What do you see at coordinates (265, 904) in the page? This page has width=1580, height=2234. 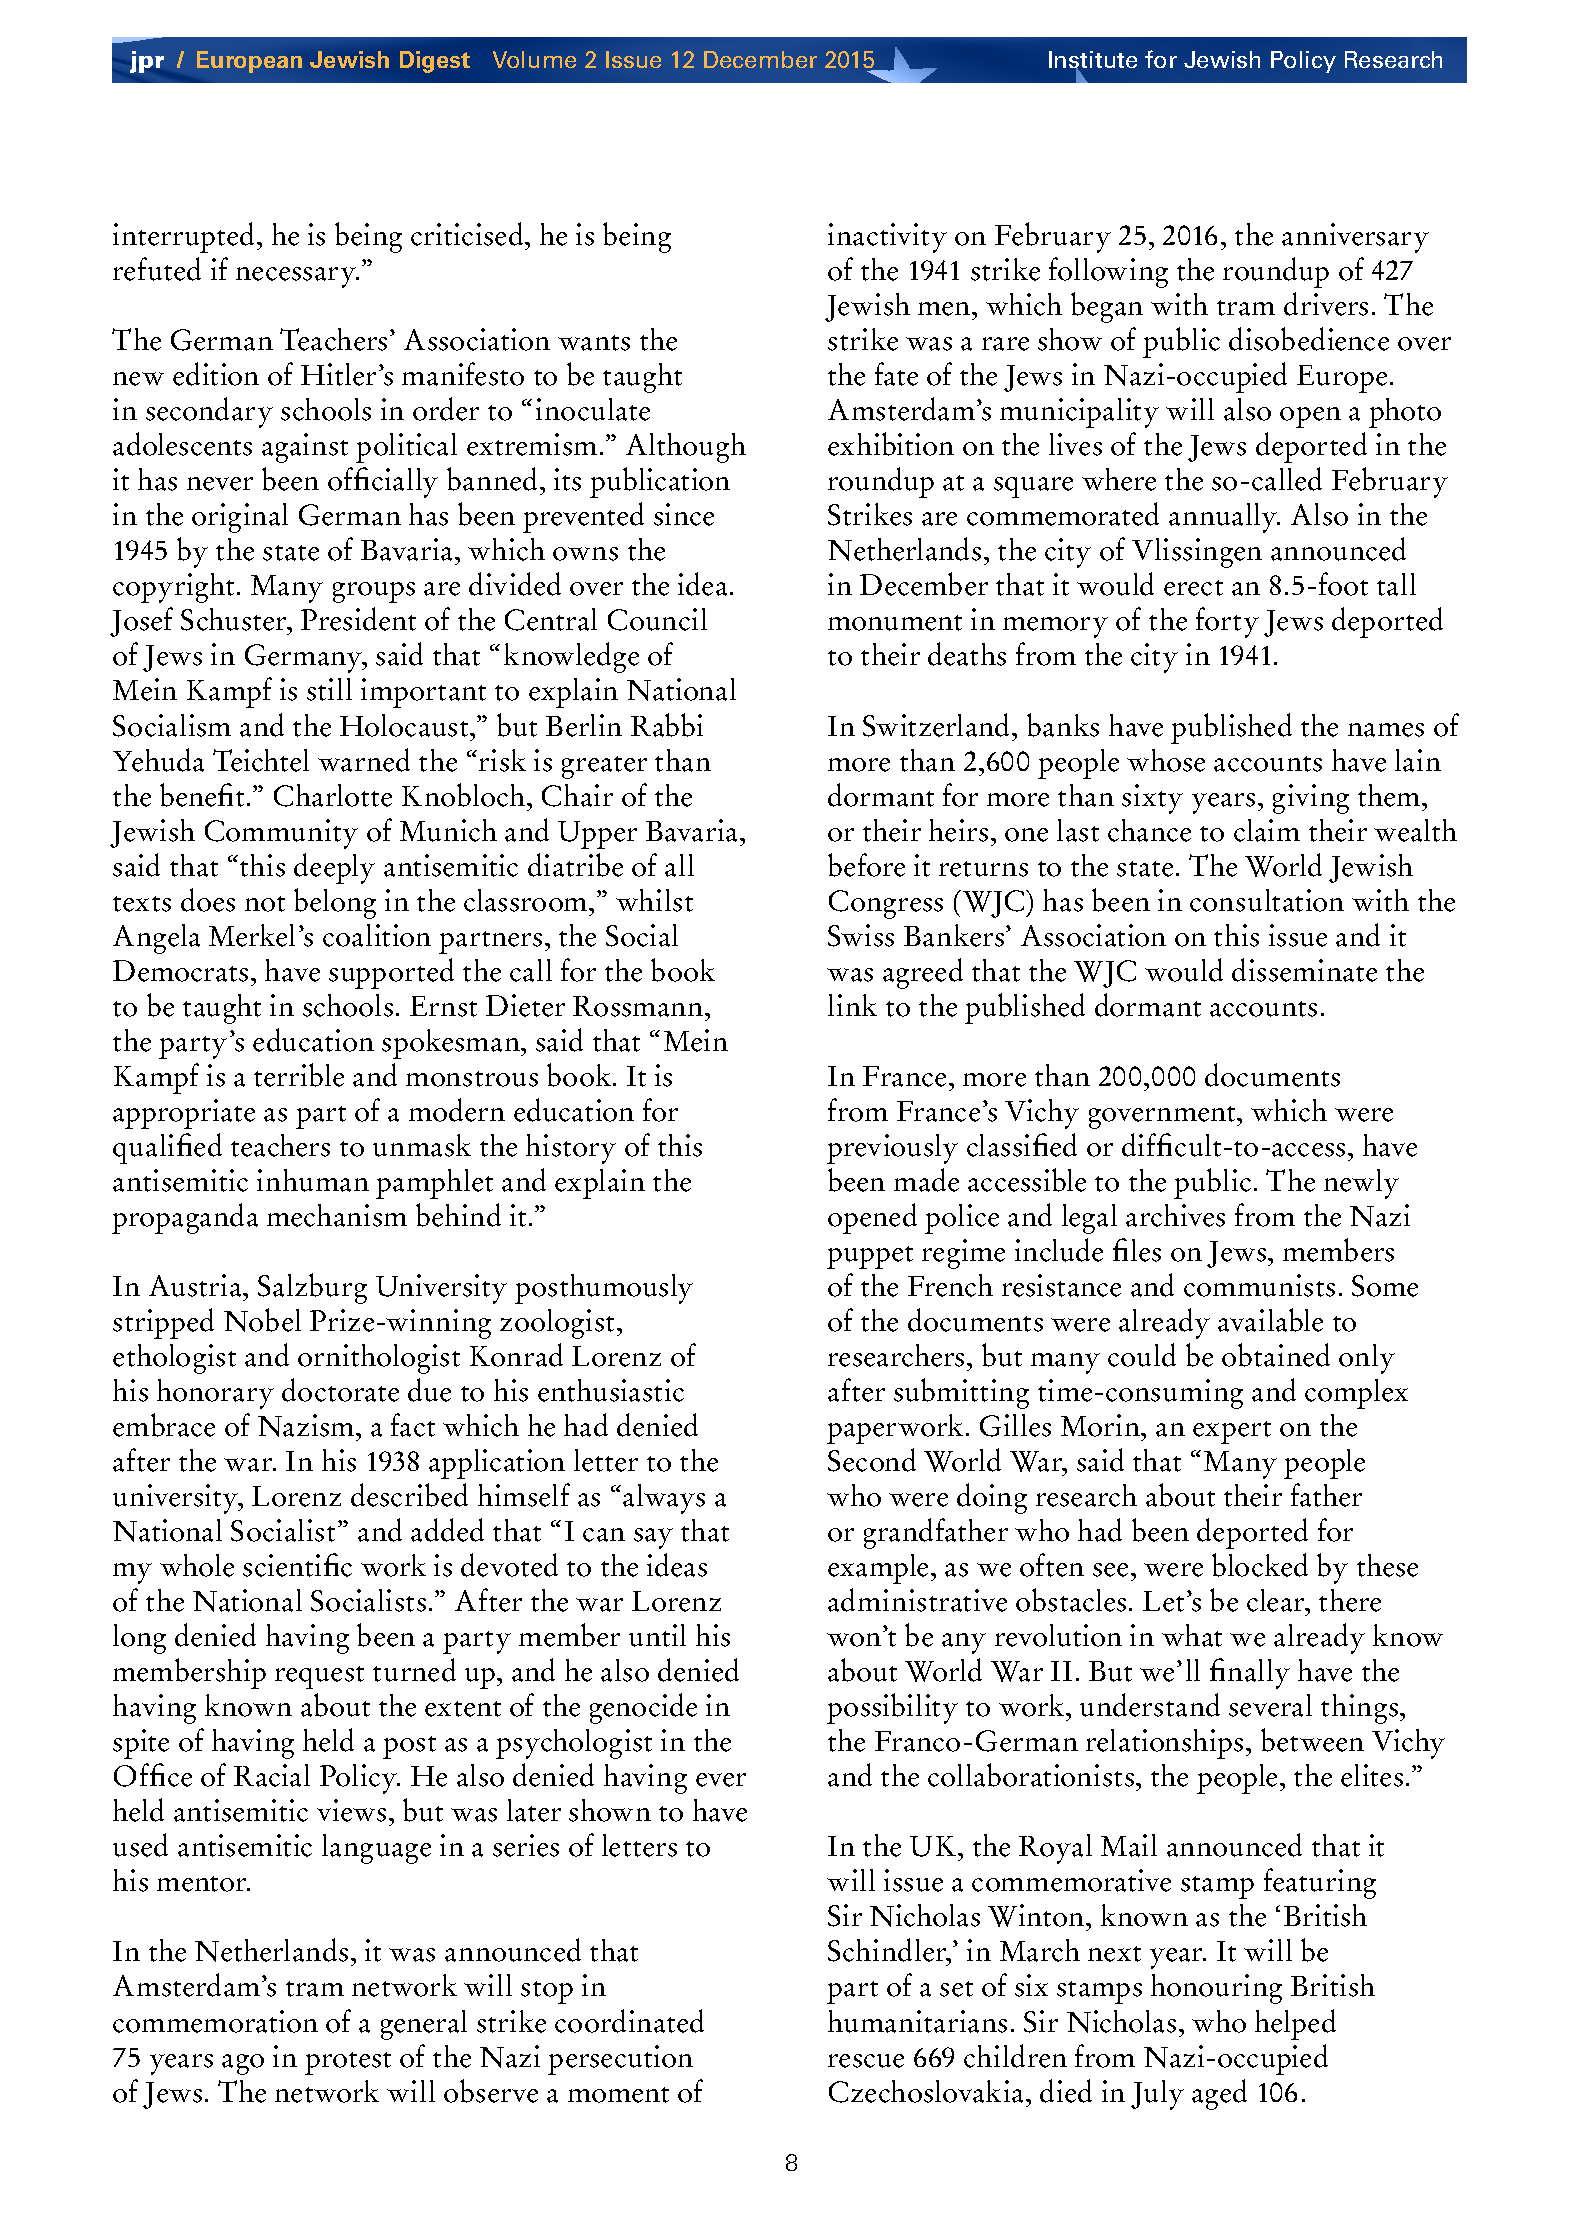 I see `not` at bounding box center [265, 904].
